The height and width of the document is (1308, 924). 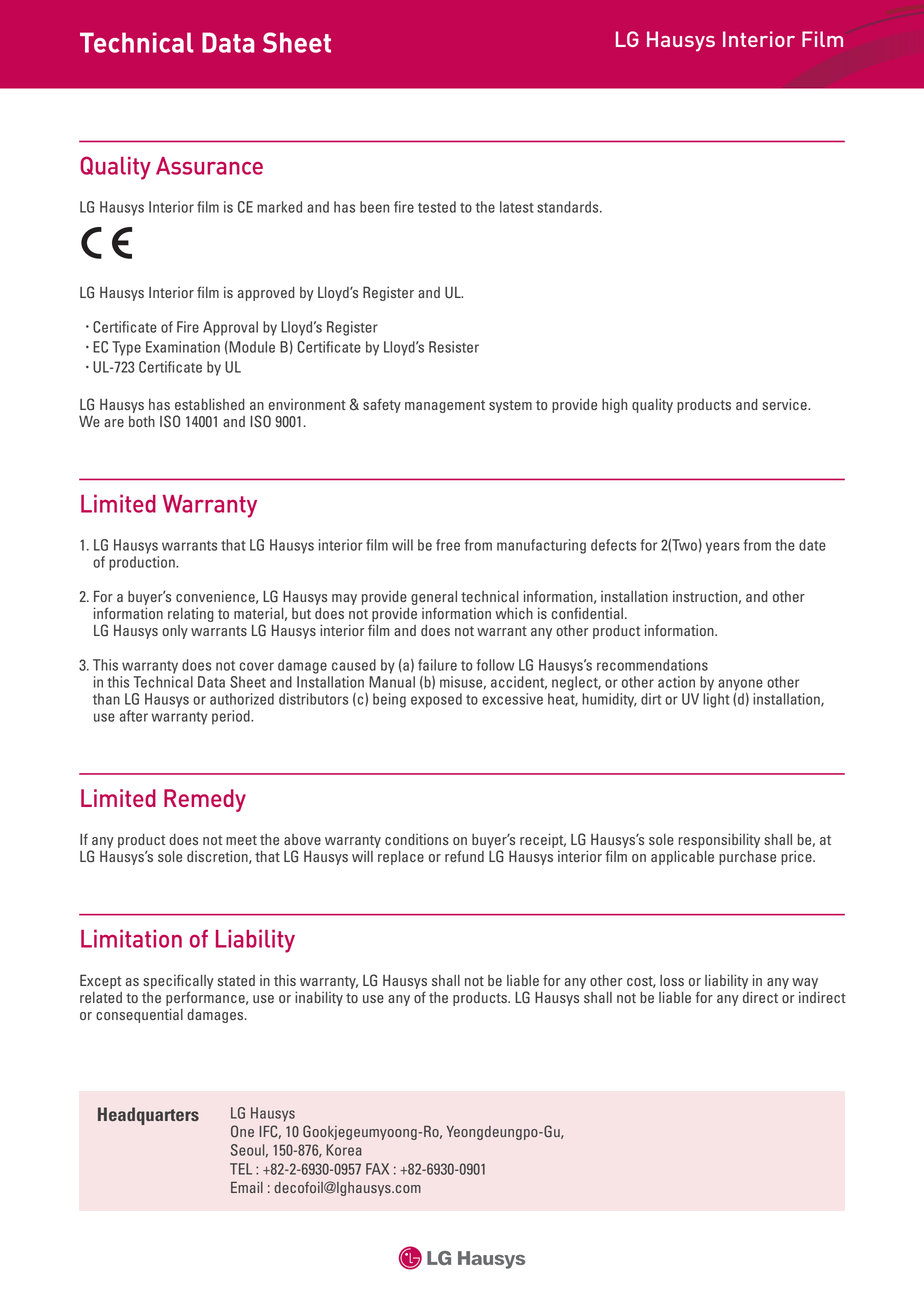 What do you see at coordinates (723, 548) in the document?
I see `years` at bounding box center [723, 548].
